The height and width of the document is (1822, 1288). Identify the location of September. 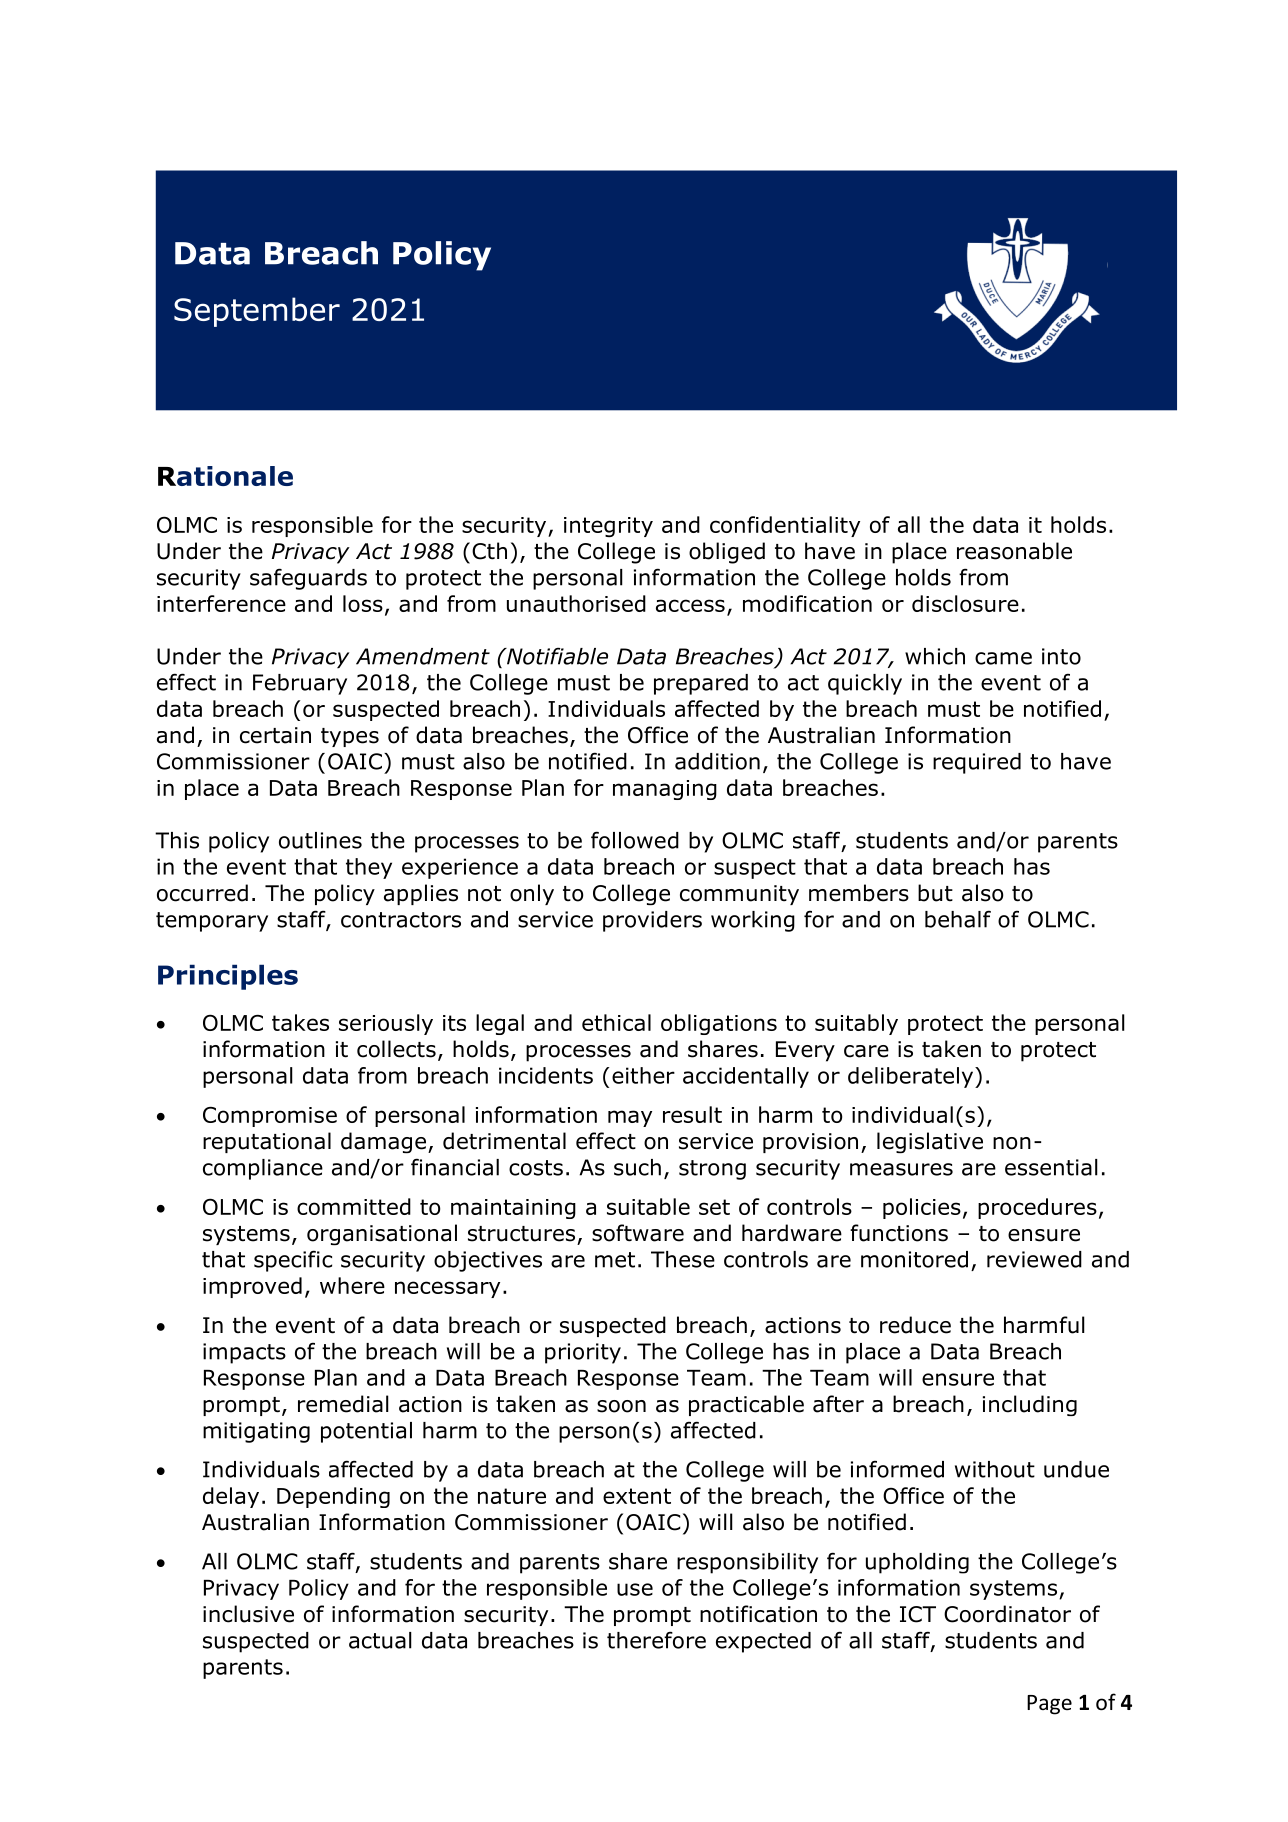
(257, 312).
